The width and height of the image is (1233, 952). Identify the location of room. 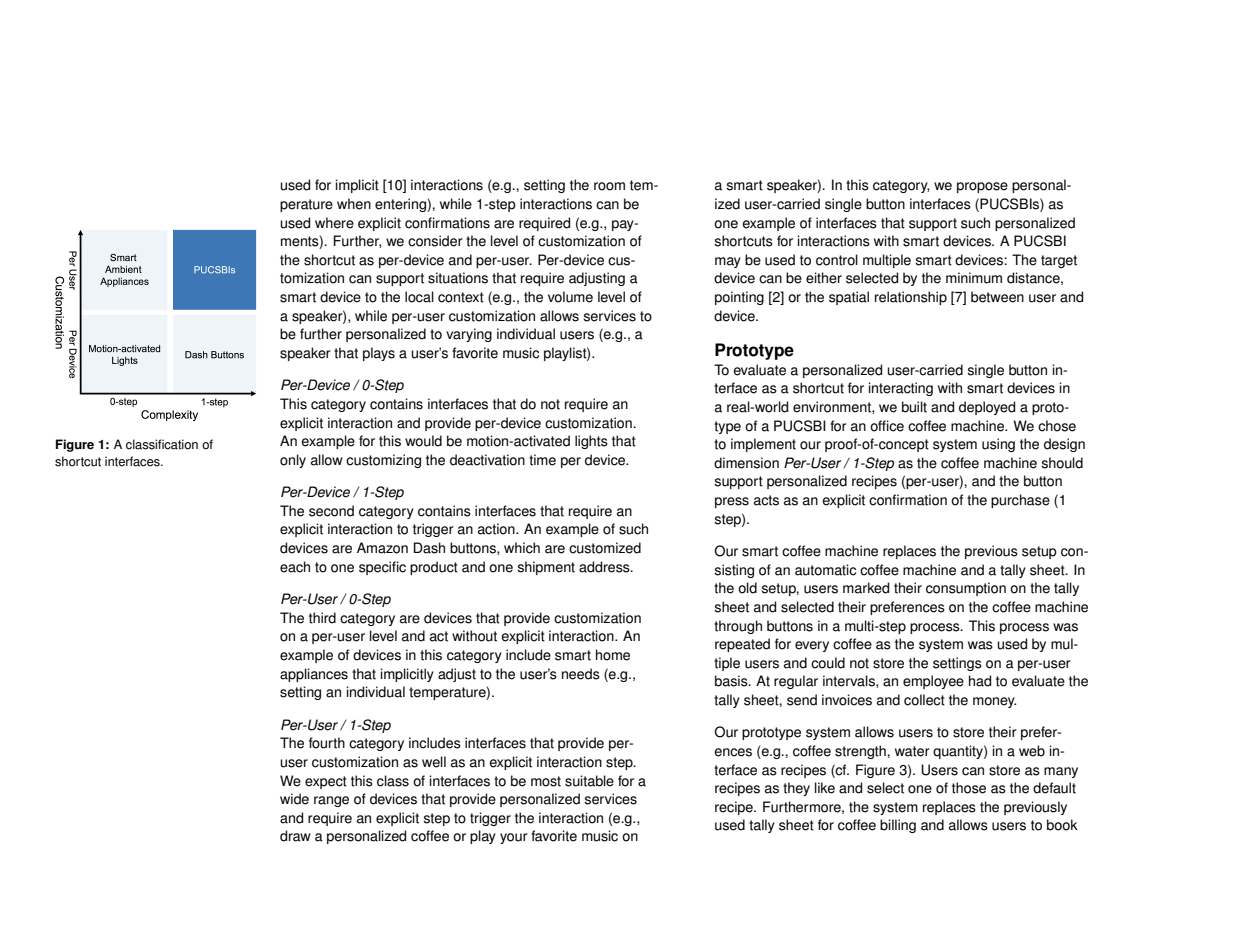
(609, 186).
